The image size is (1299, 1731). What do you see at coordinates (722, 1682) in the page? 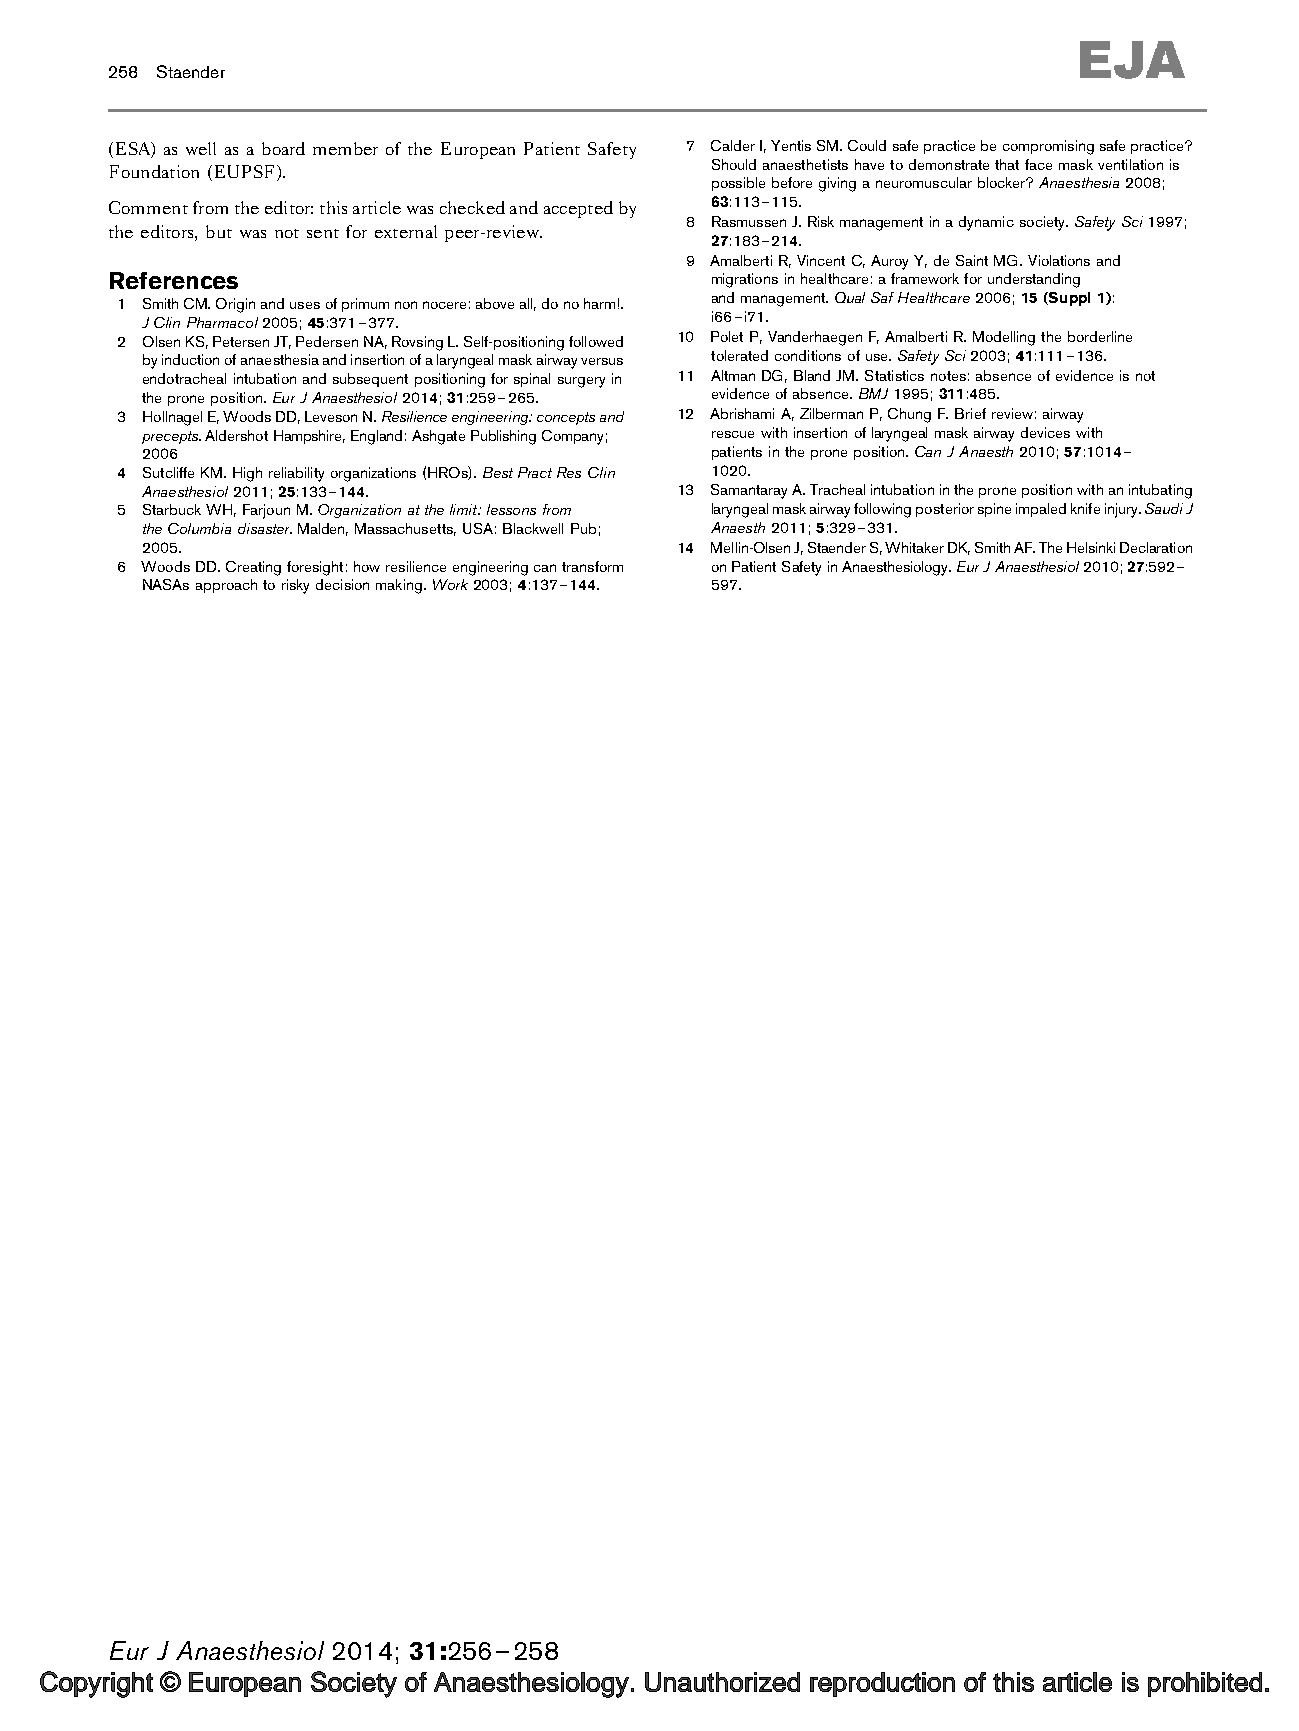
I see `Unauthorized` at bounding box center [722, 1682].
